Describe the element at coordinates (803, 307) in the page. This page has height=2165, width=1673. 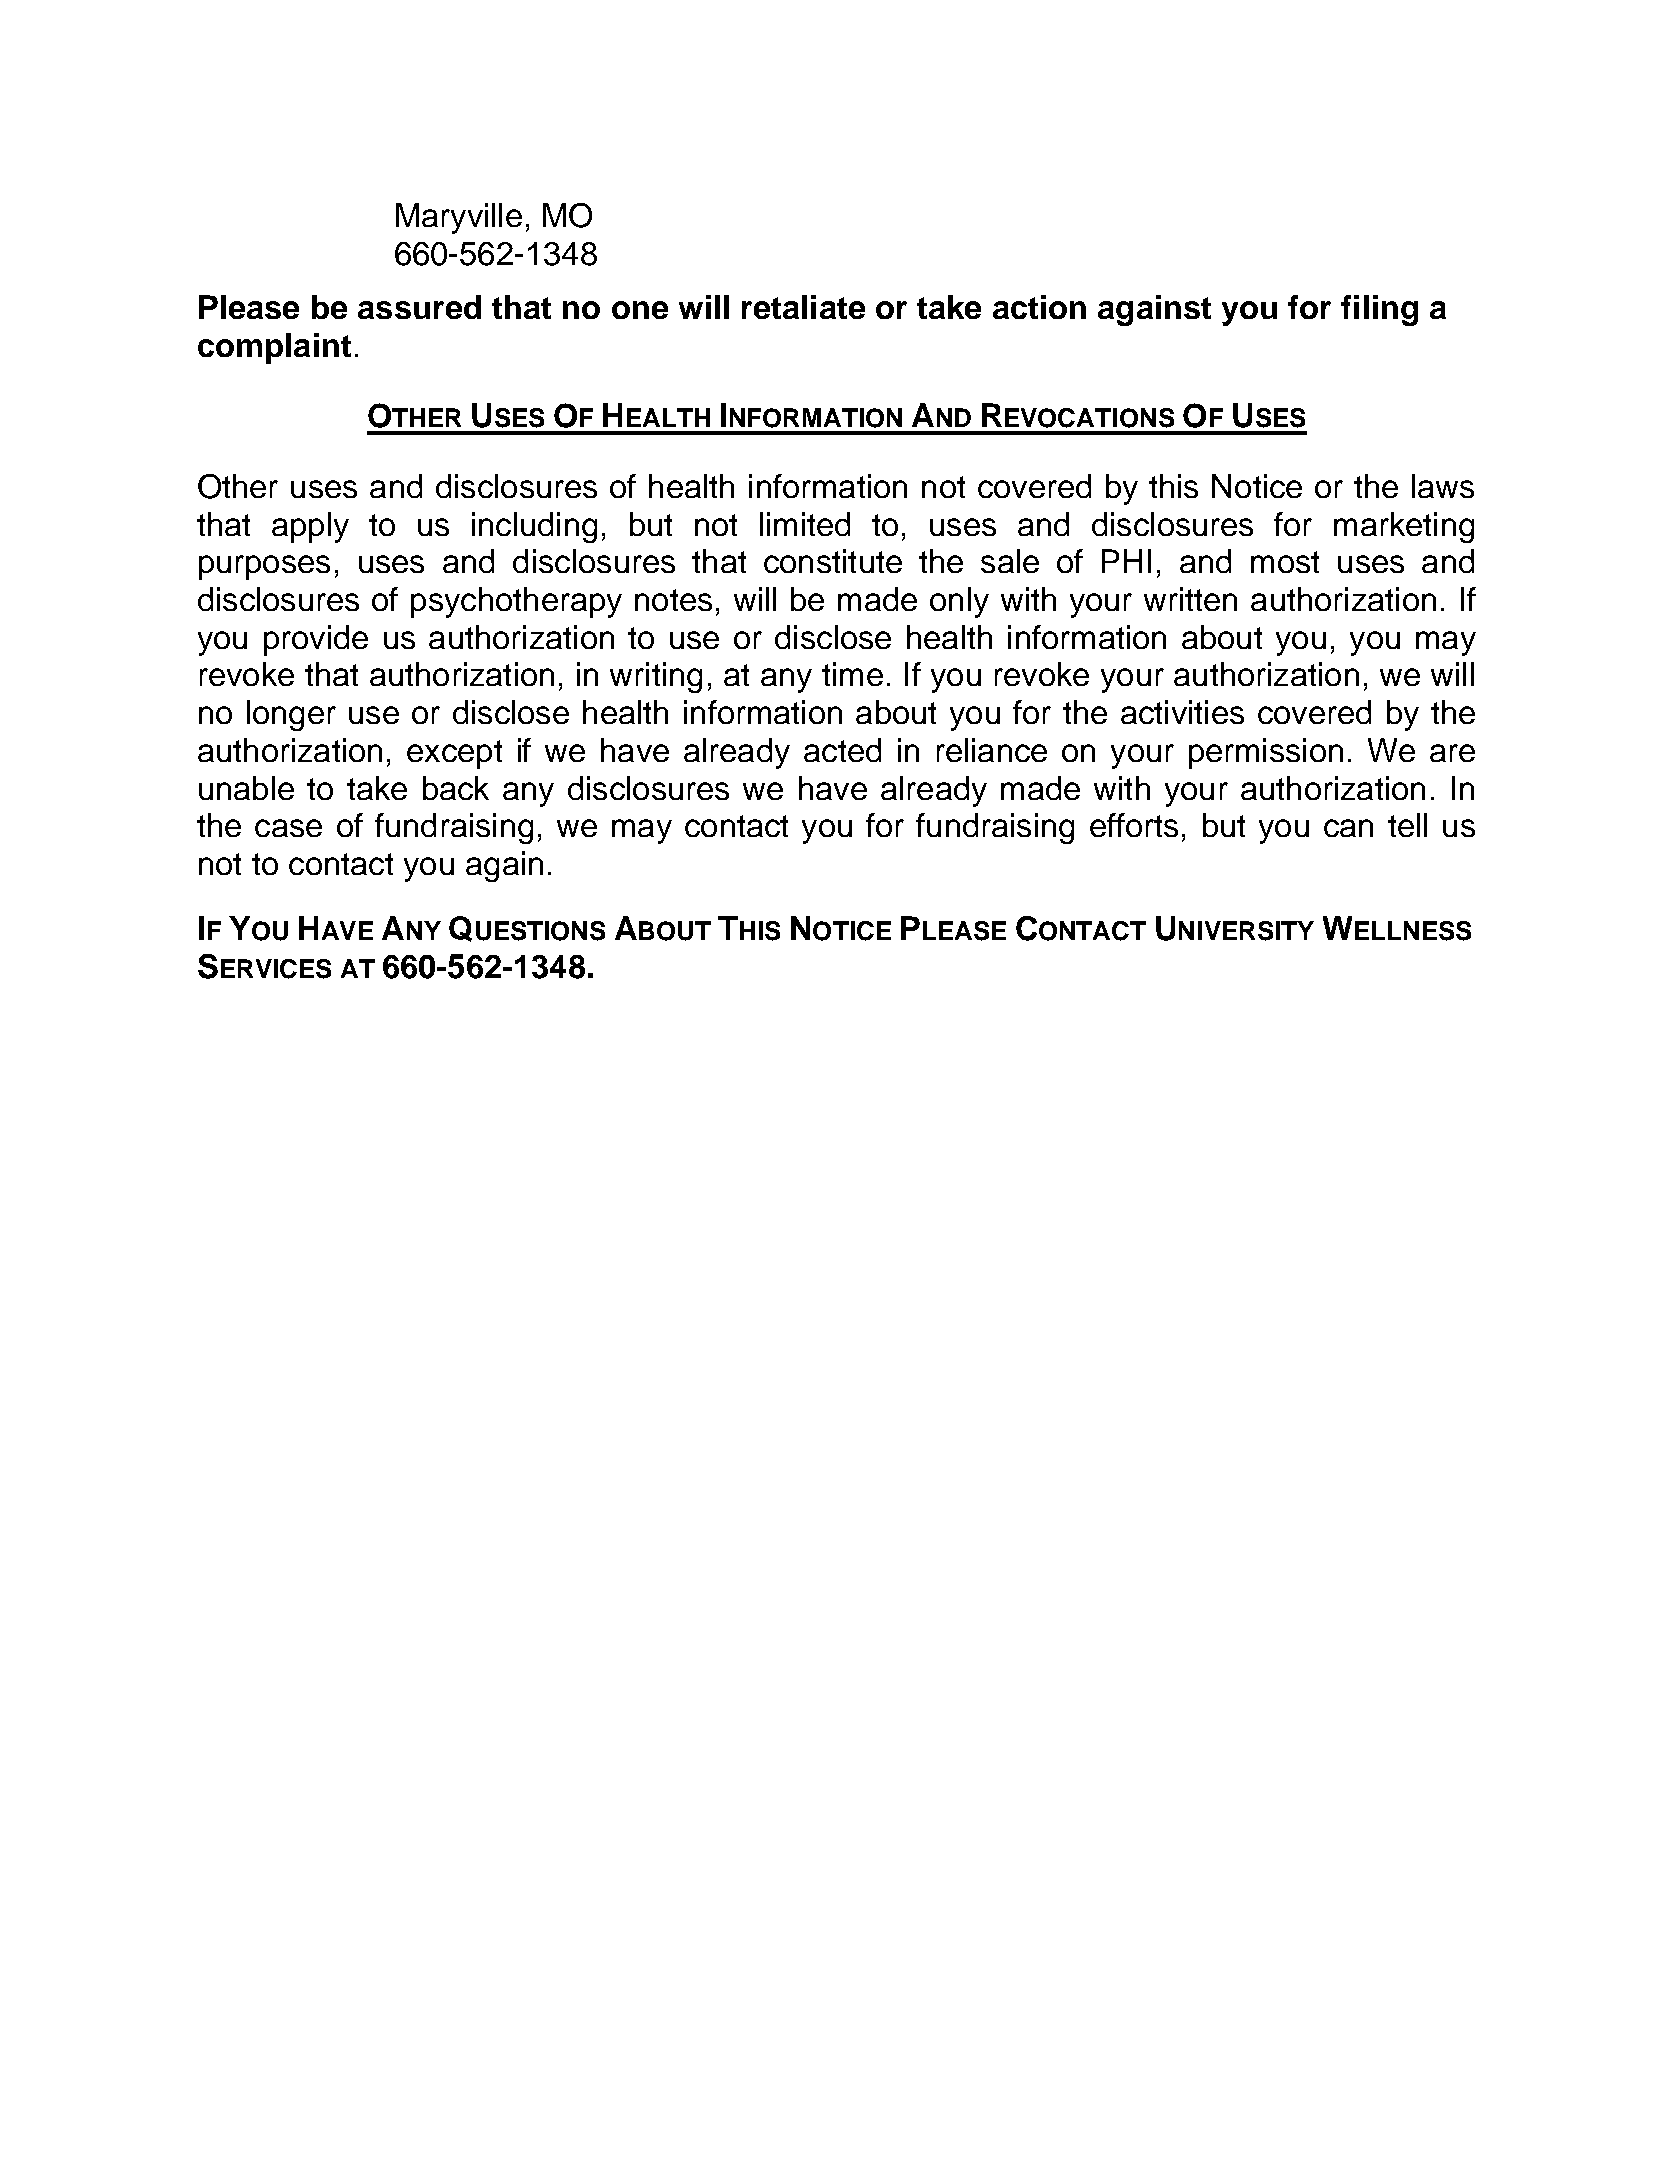
I see `retaliate` at that location.
